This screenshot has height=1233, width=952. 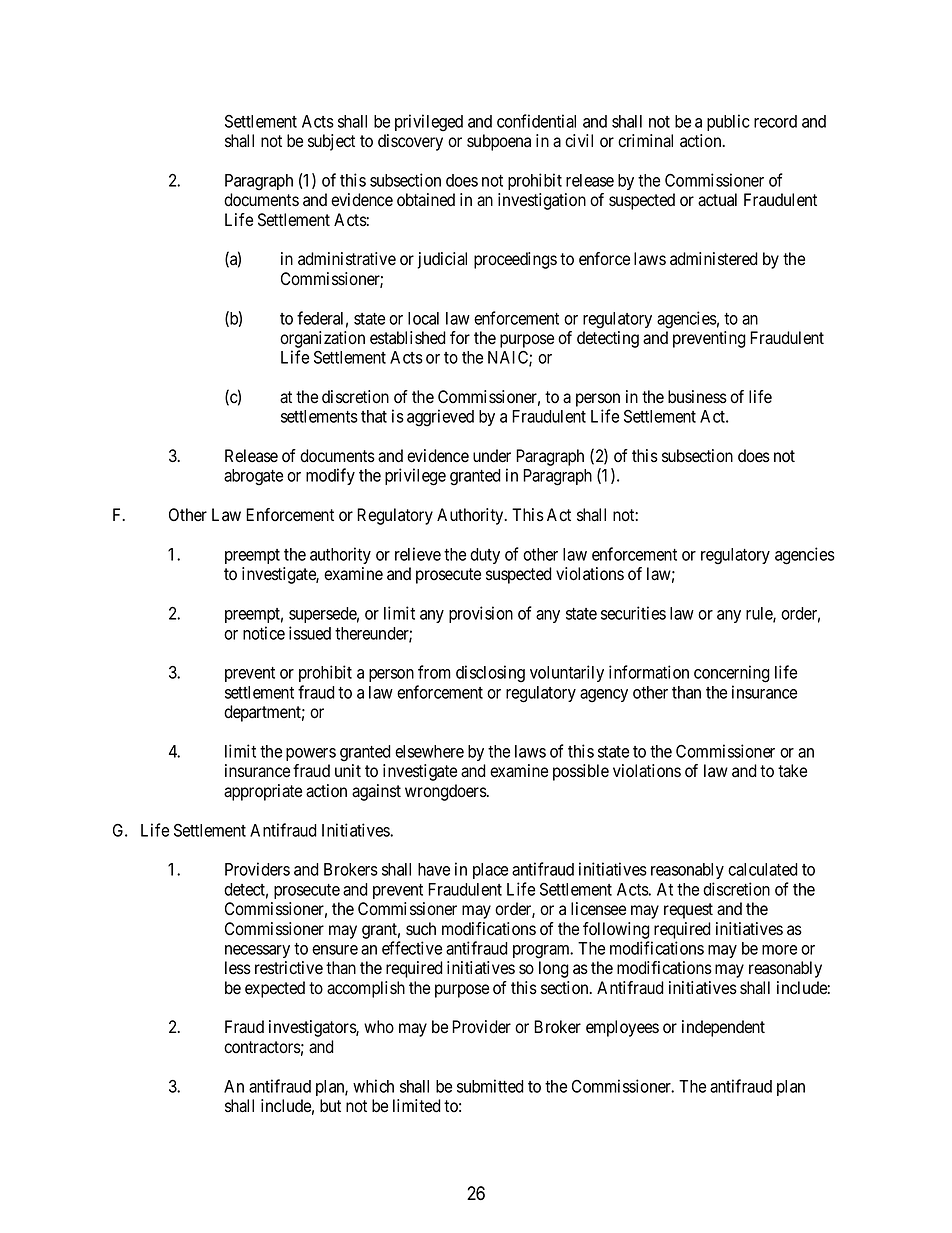 I want to click on public, so click(x=728, y=122).
